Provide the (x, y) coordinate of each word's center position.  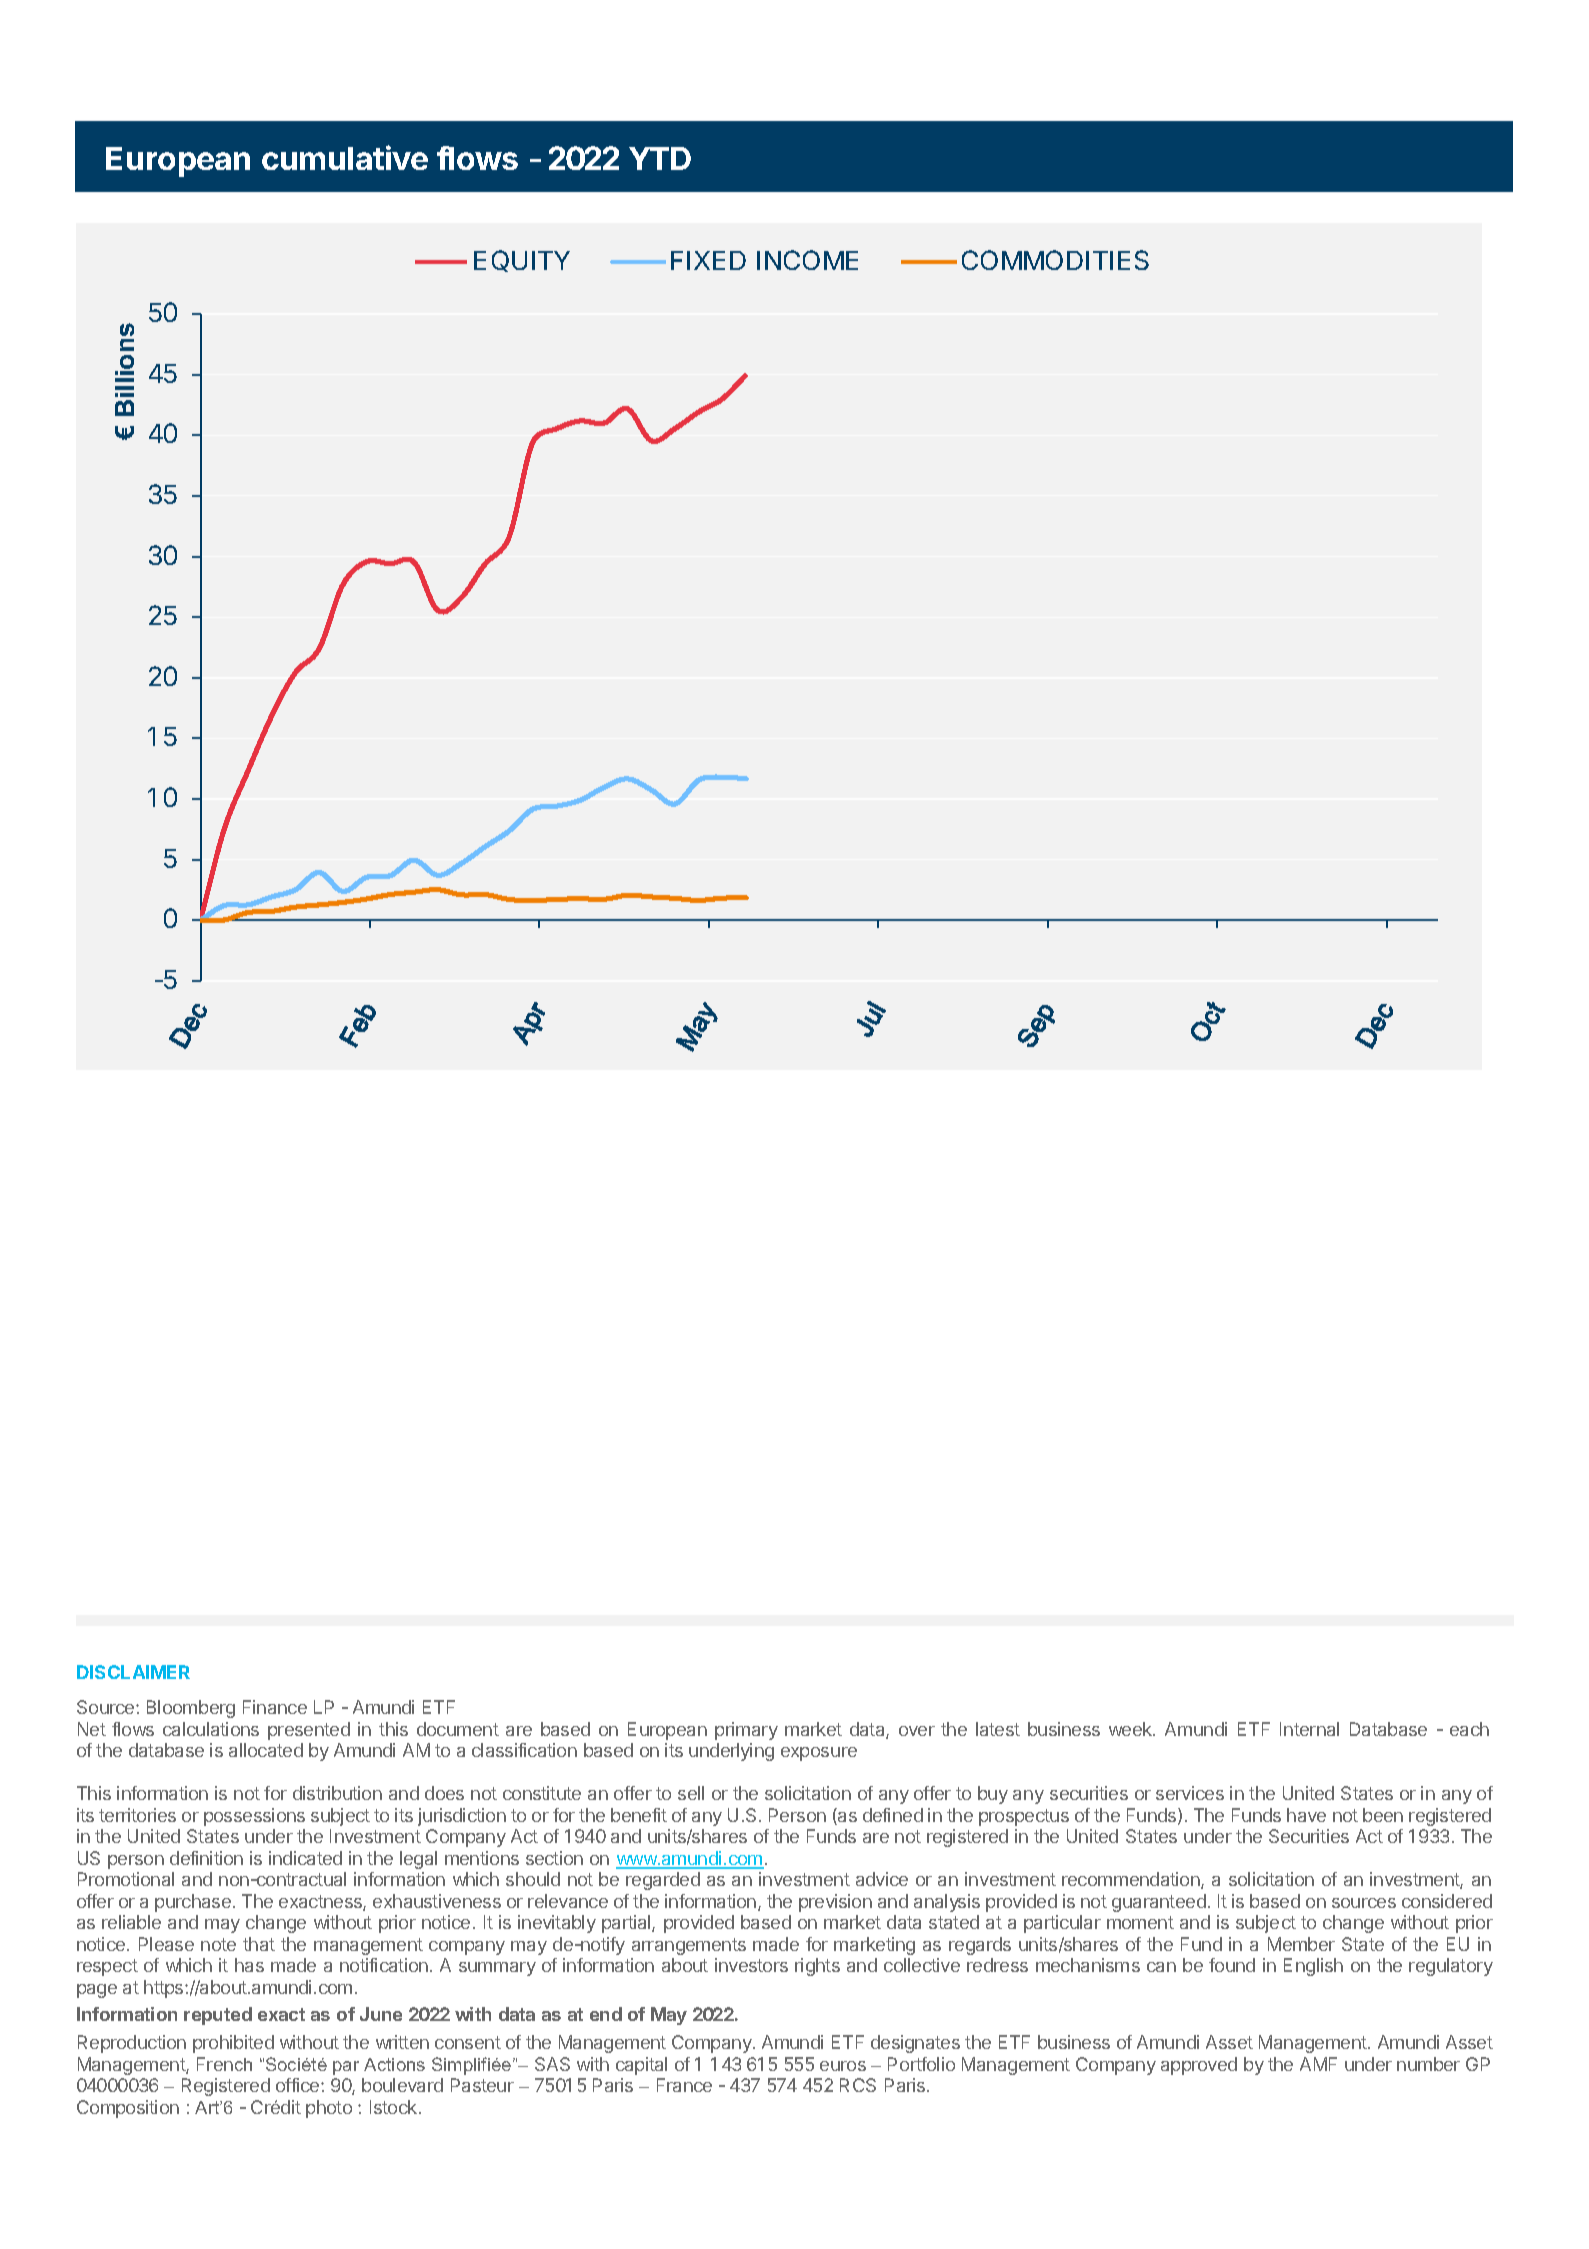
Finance (275, 1707)
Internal (1309, 1729)
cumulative (345, 157)
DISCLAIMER (133, 1672)
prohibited (233, 2044)
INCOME (807, 260)
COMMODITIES (1055, 260)
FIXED (708, 260)
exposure (819, 1754)
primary (746, 1731)
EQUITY (522, 261)
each (1469, 1729)
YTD (660, 158)
